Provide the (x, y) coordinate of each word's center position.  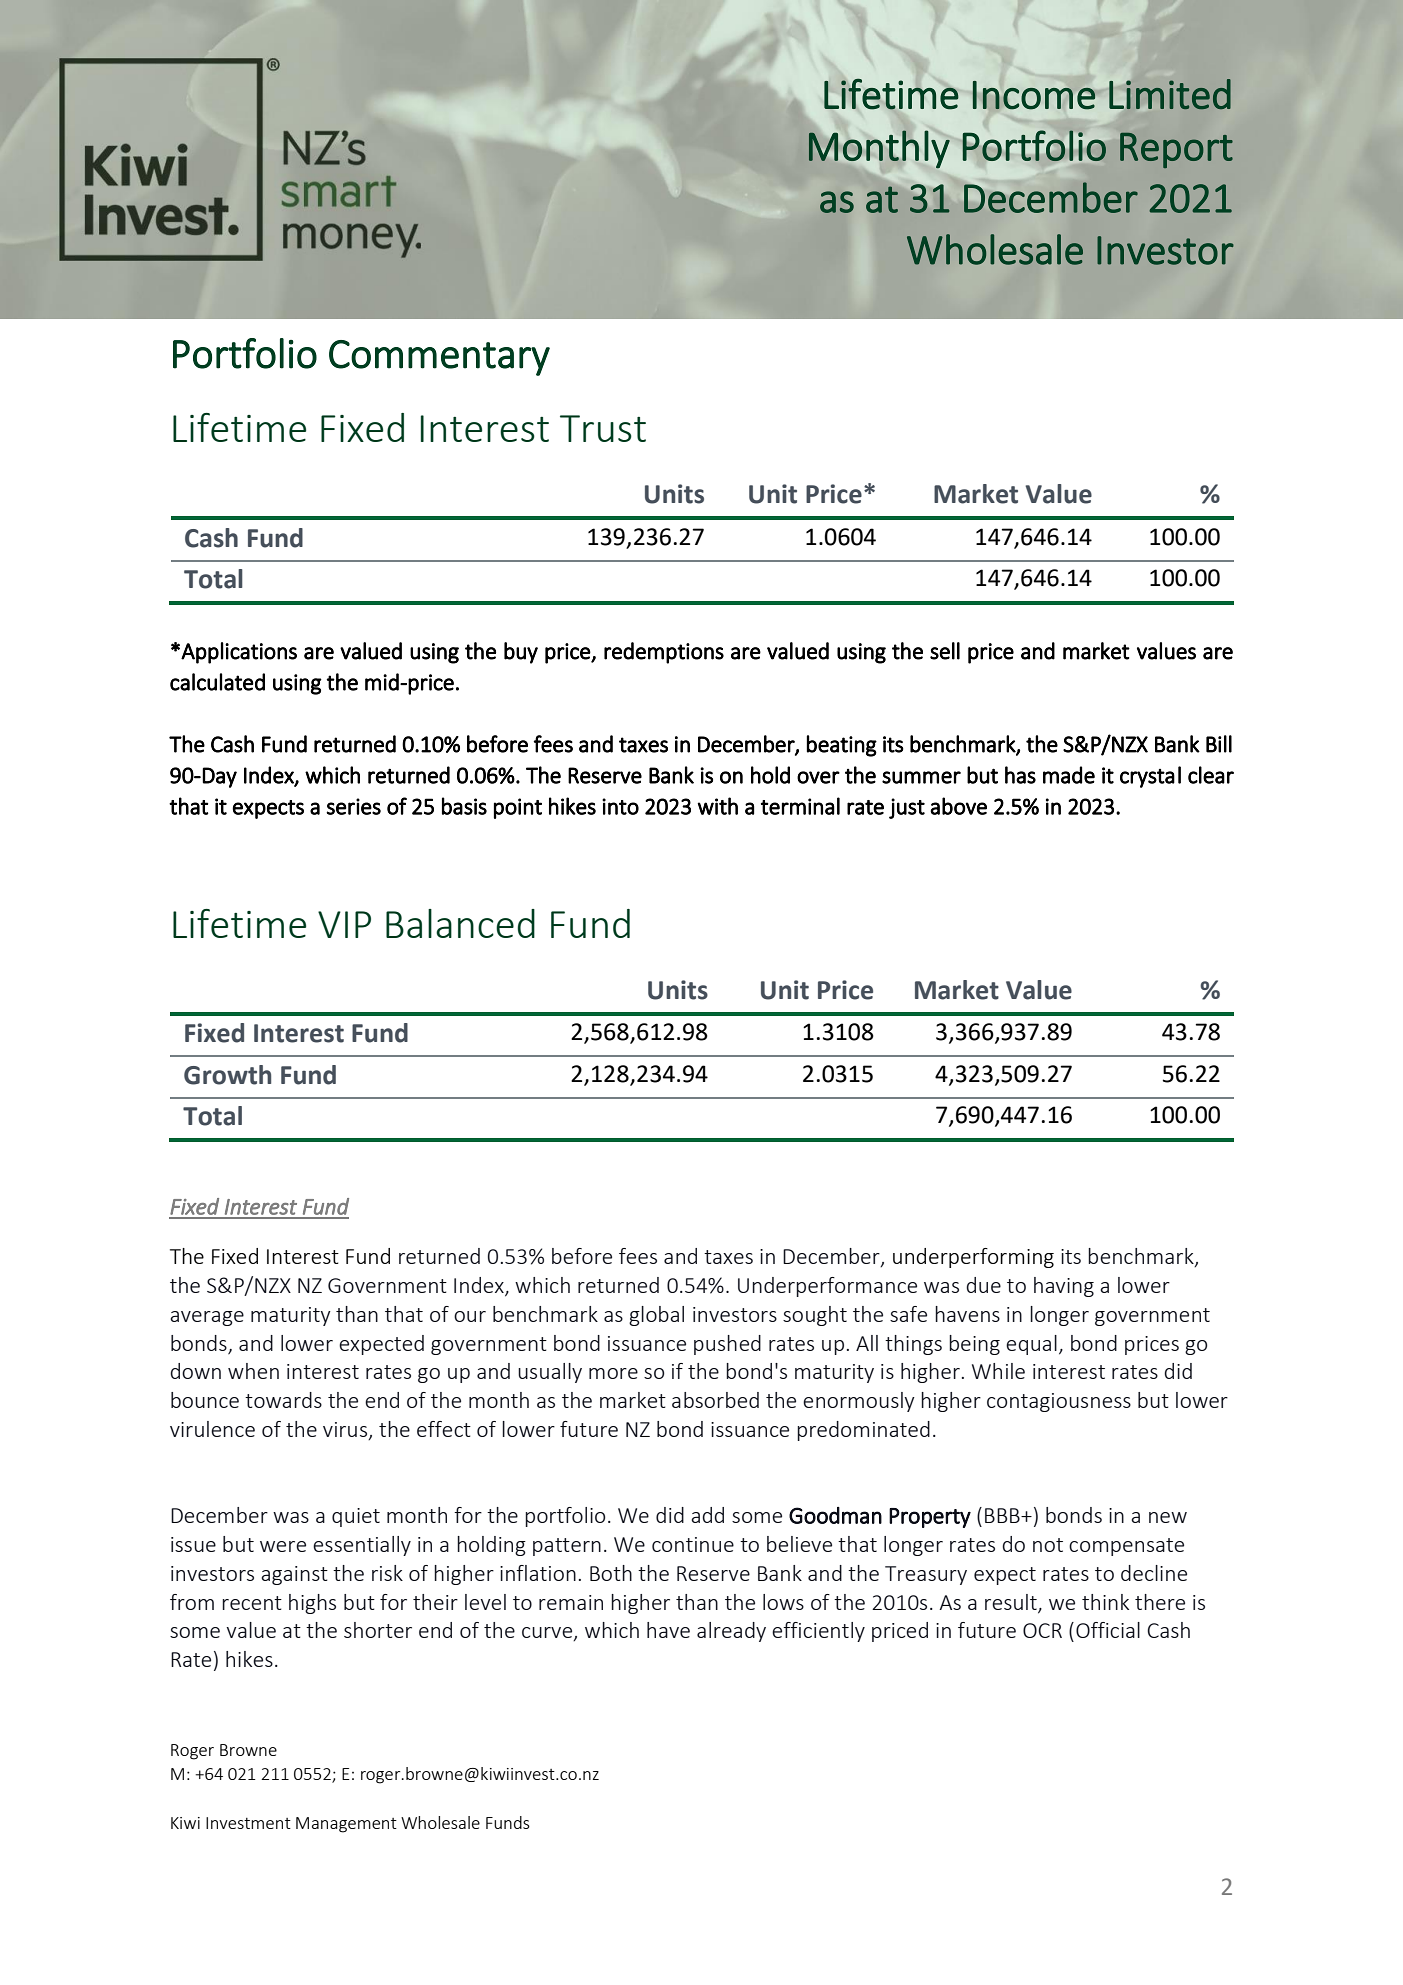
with (718, 806)
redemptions (664, 653)
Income (1033, 95)
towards (283, 1400)
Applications (239, 653)
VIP (344, 924)
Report (1176, 150)
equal (1031, 1345)
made (1069, 775)
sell (945, 651)
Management (346, 1825)
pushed (727, 1345)
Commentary (439, 358)
